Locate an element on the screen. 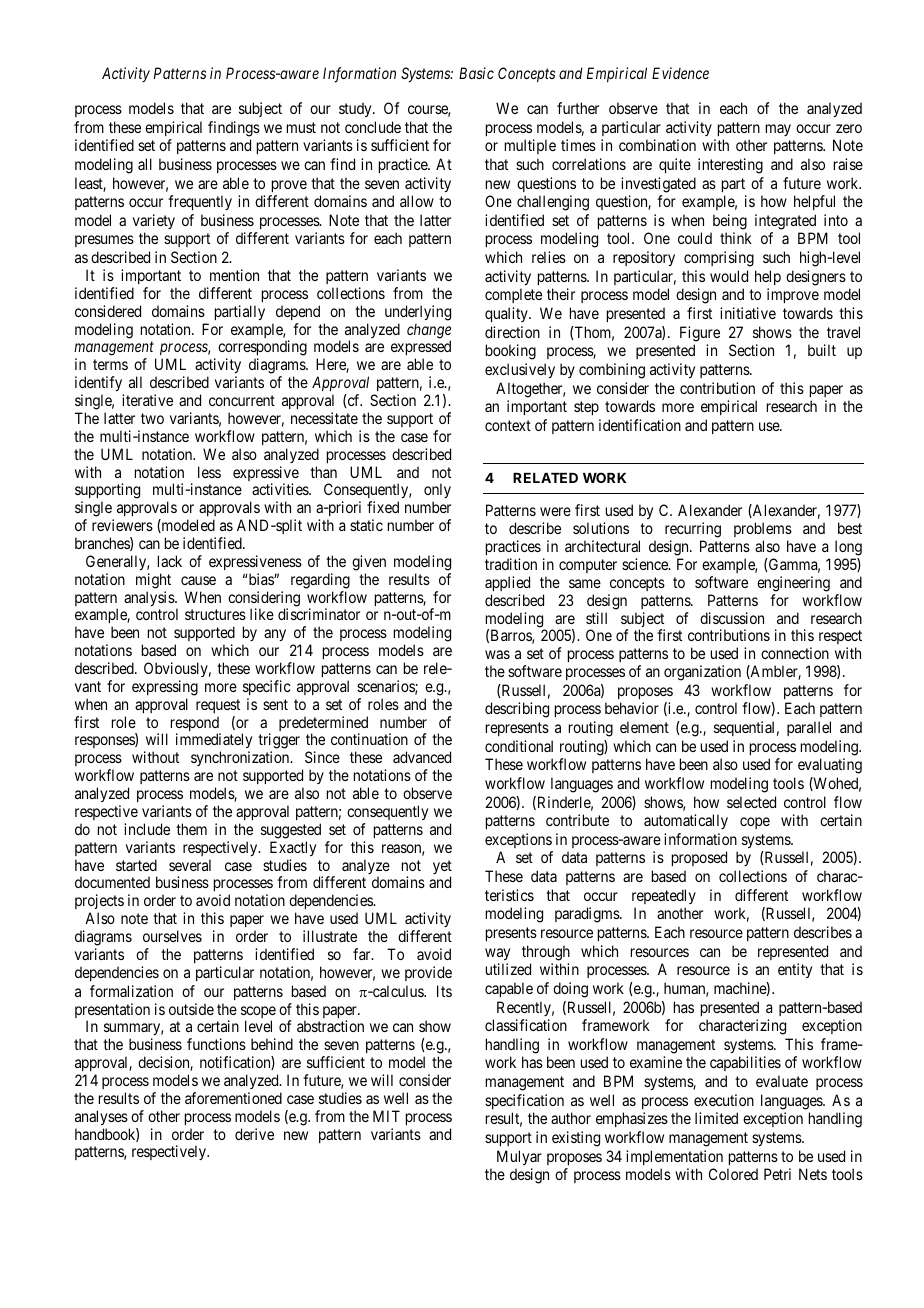 This screenshot has width=924, height=1308. them is located at coordinates (191, 829).
